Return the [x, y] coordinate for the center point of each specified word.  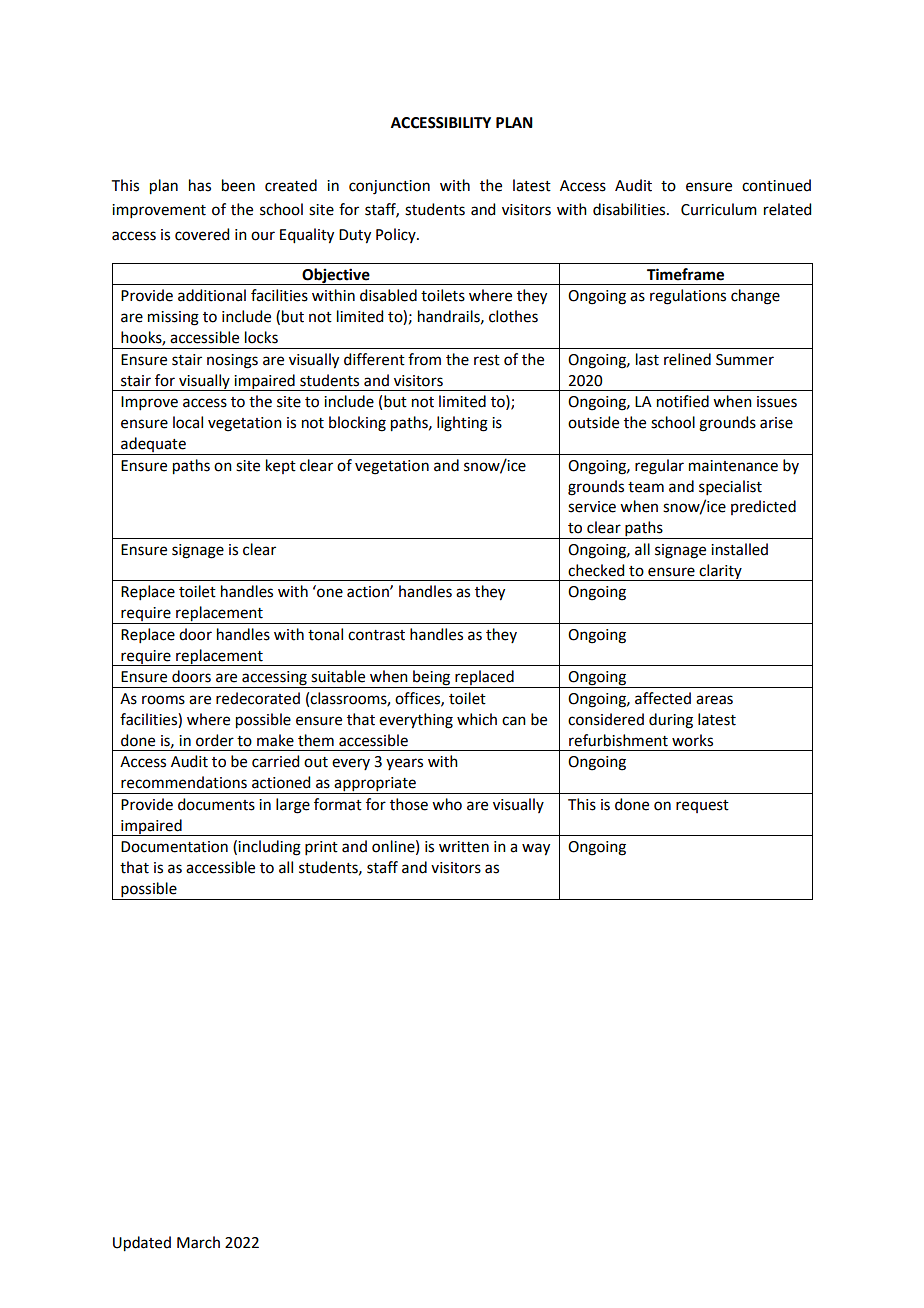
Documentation [174, 847]
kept [281, 466]
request [702, 806]
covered [202, 234]
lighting [462, 424]
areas [714, 700]
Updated [142, 1244]
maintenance [733, 466]
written [464, 847]
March [198, 1242]
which [477, 719]
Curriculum [719, 209]
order [215, 740]
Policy [397, 235]
